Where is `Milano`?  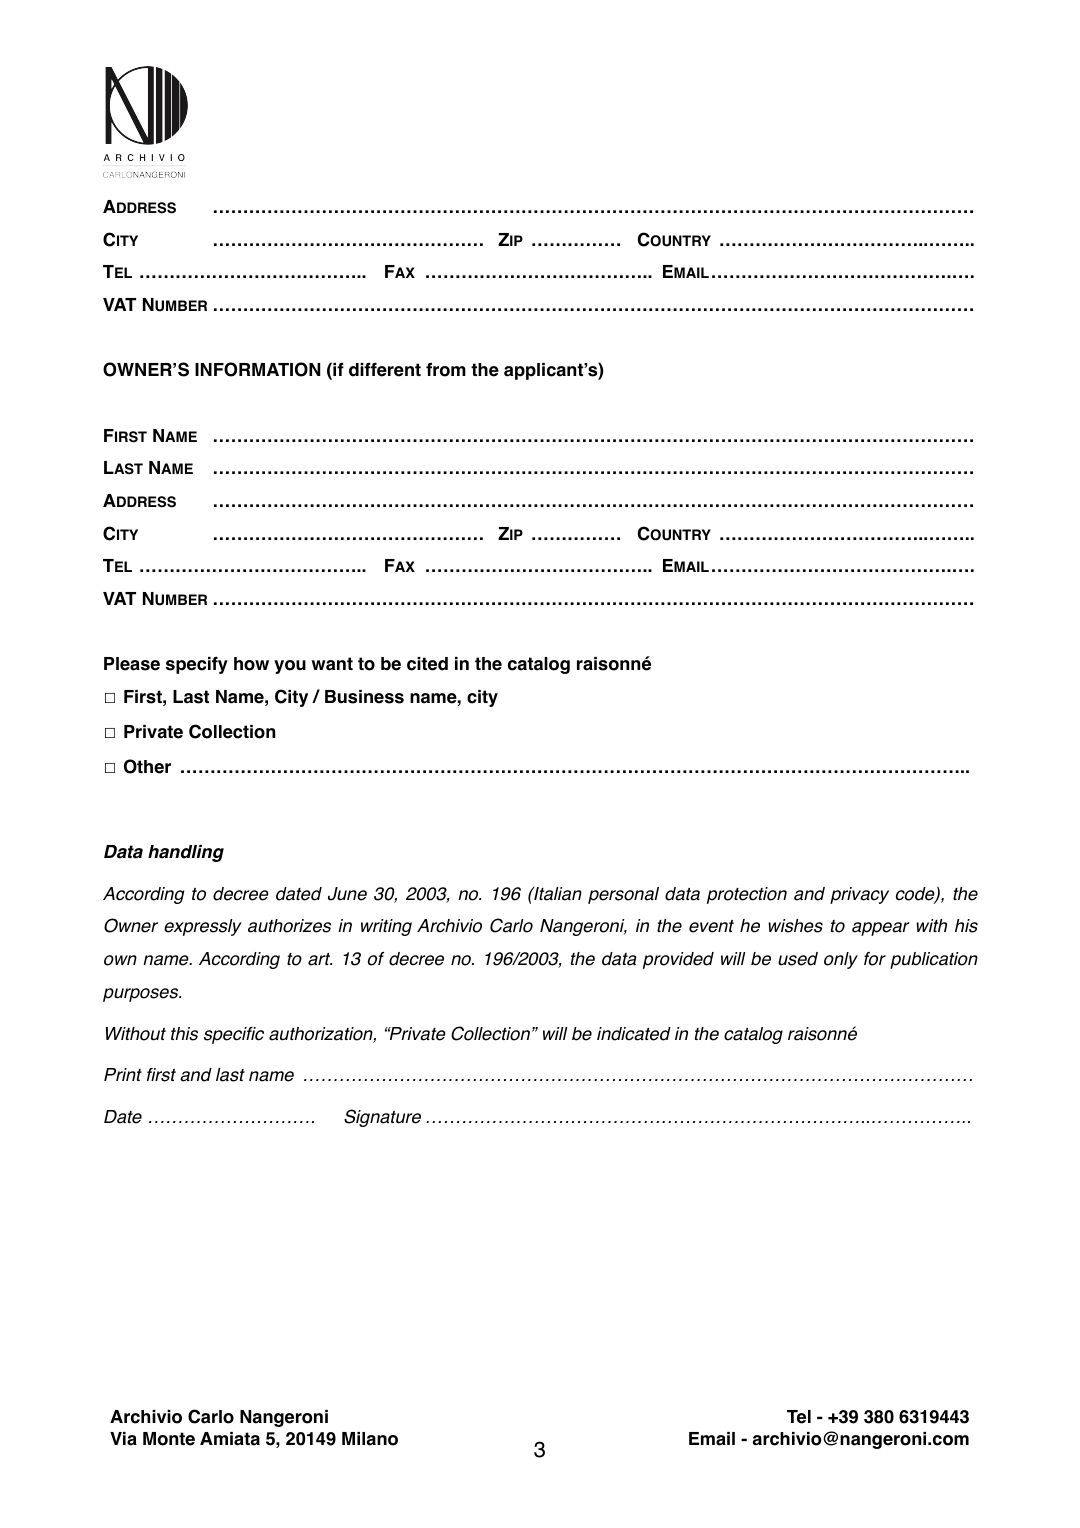
Milano is located at coordinates (370, 1439).
